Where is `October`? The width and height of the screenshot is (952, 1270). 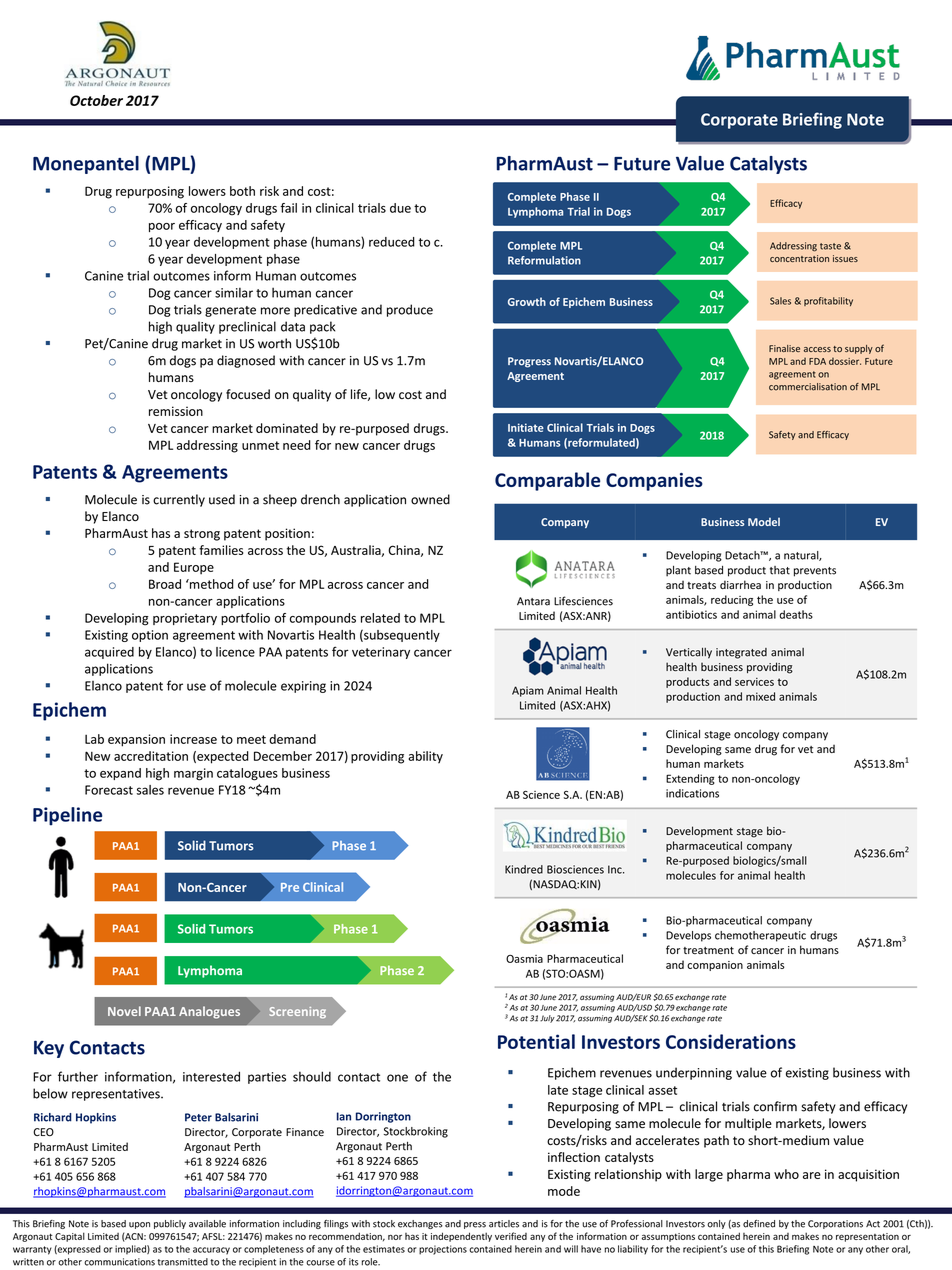
October is located at coordinates (96, 100).
